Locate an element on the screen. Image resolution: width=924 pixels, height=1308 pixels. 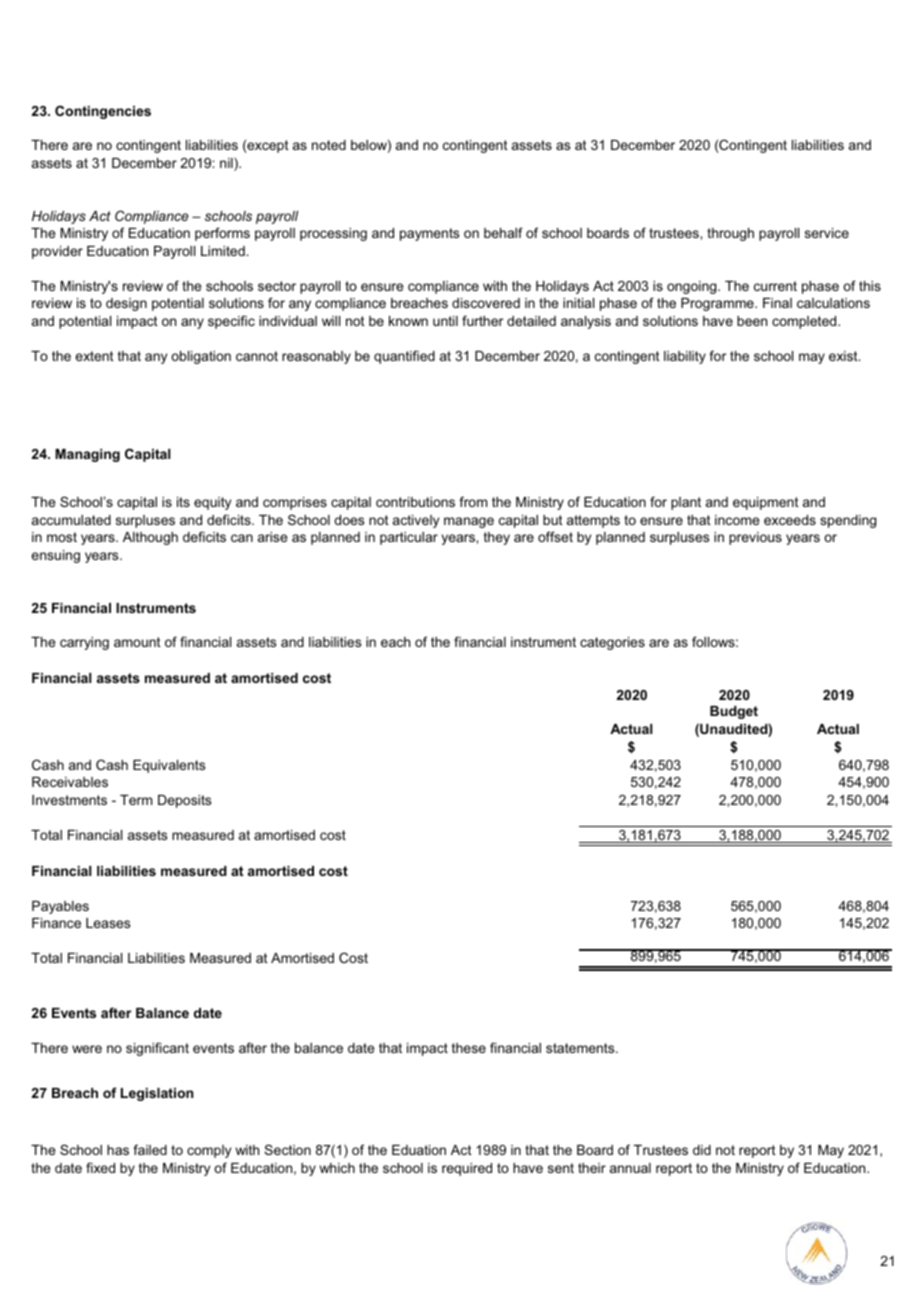
Contingencies is located at coordinates (103, 112).
